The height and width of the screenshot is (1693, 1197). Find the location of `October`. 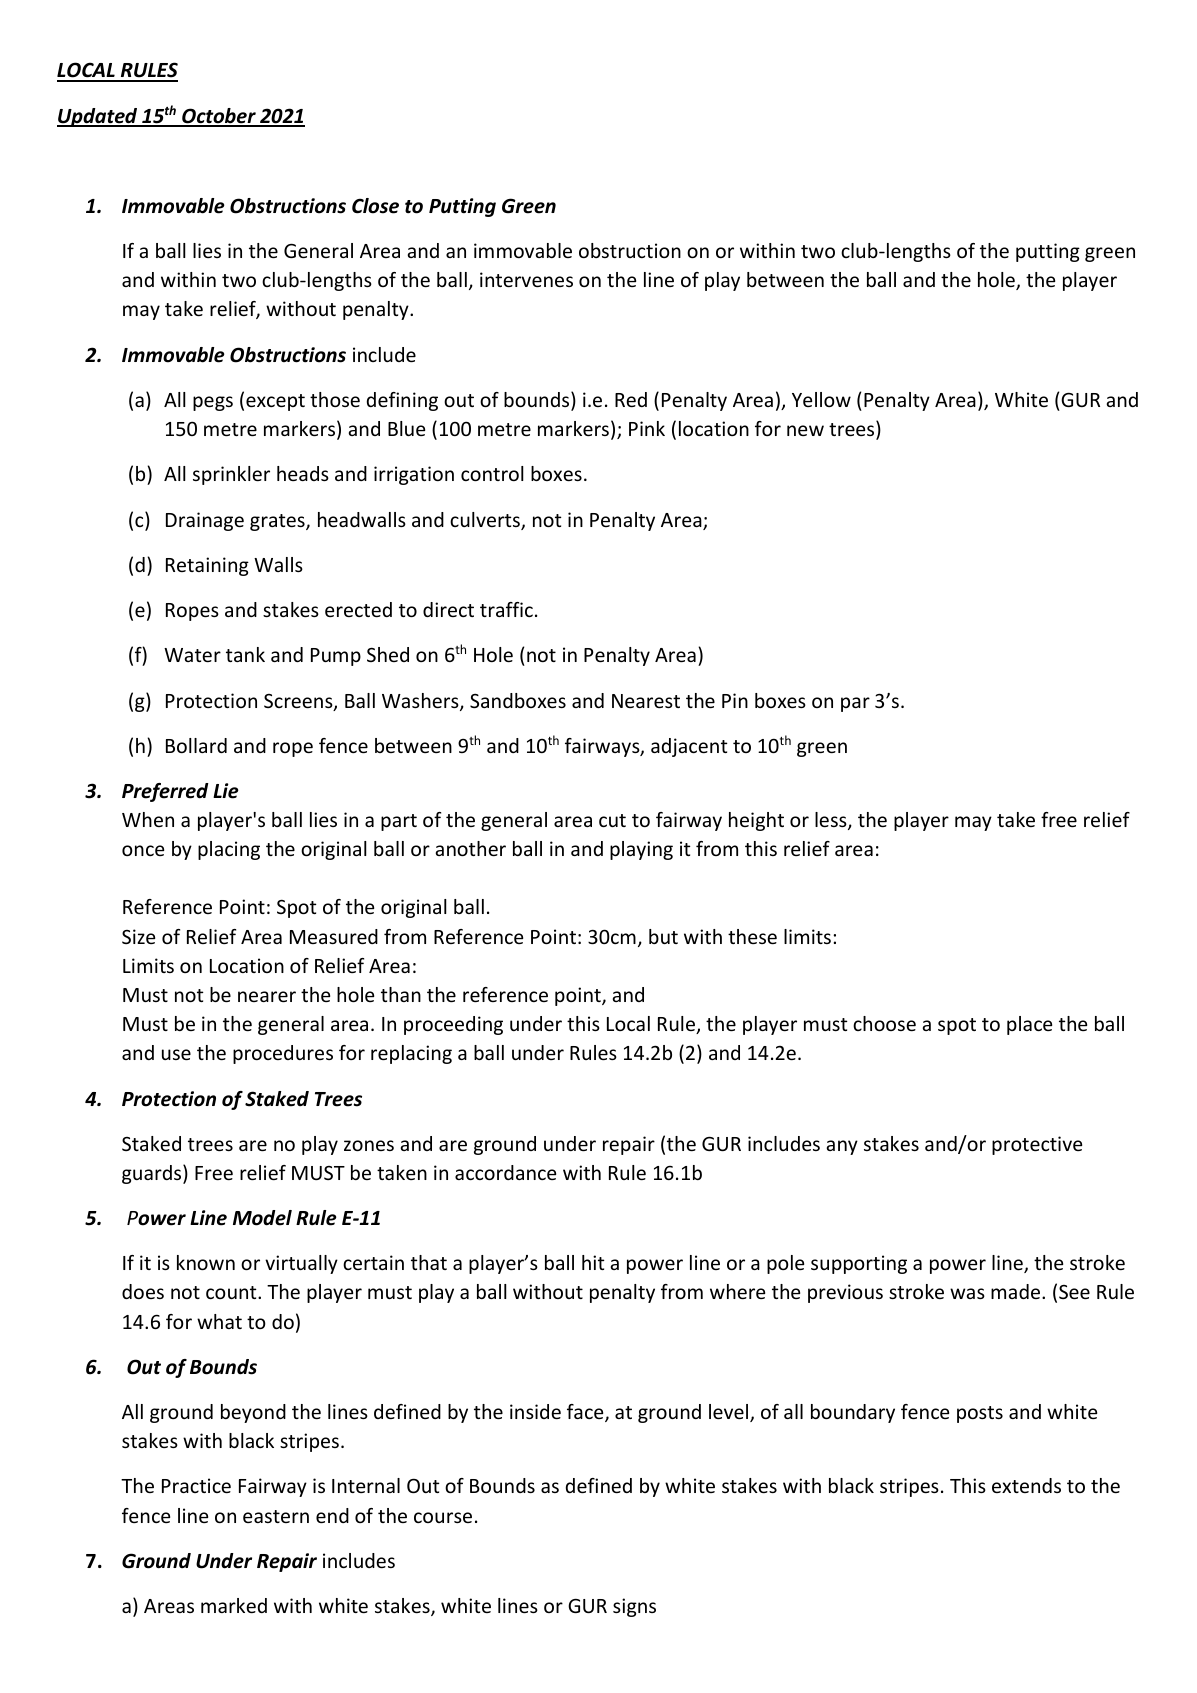

October is located at coordinates (219, 117).
